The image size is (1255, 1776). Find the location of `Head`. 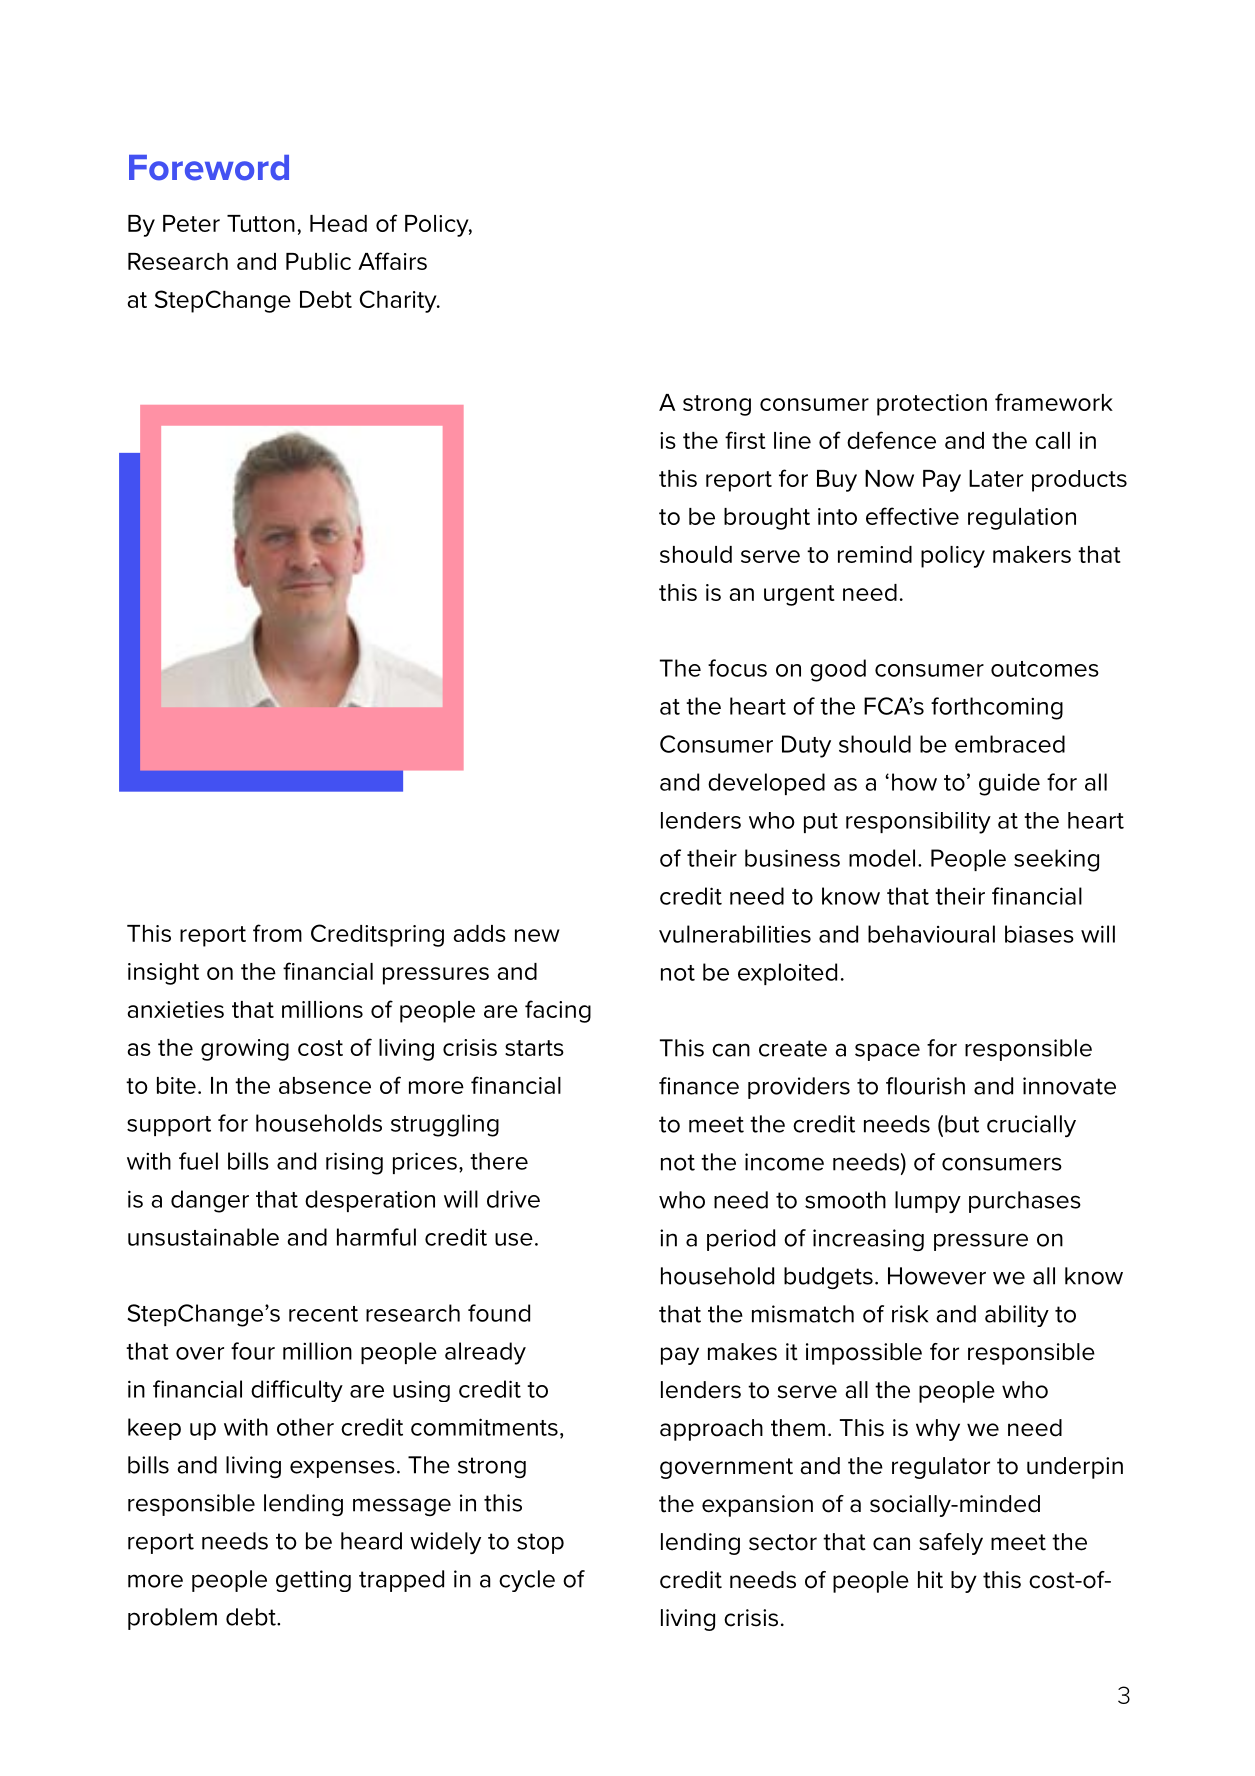

Head is located at coordinates (338, 223).
